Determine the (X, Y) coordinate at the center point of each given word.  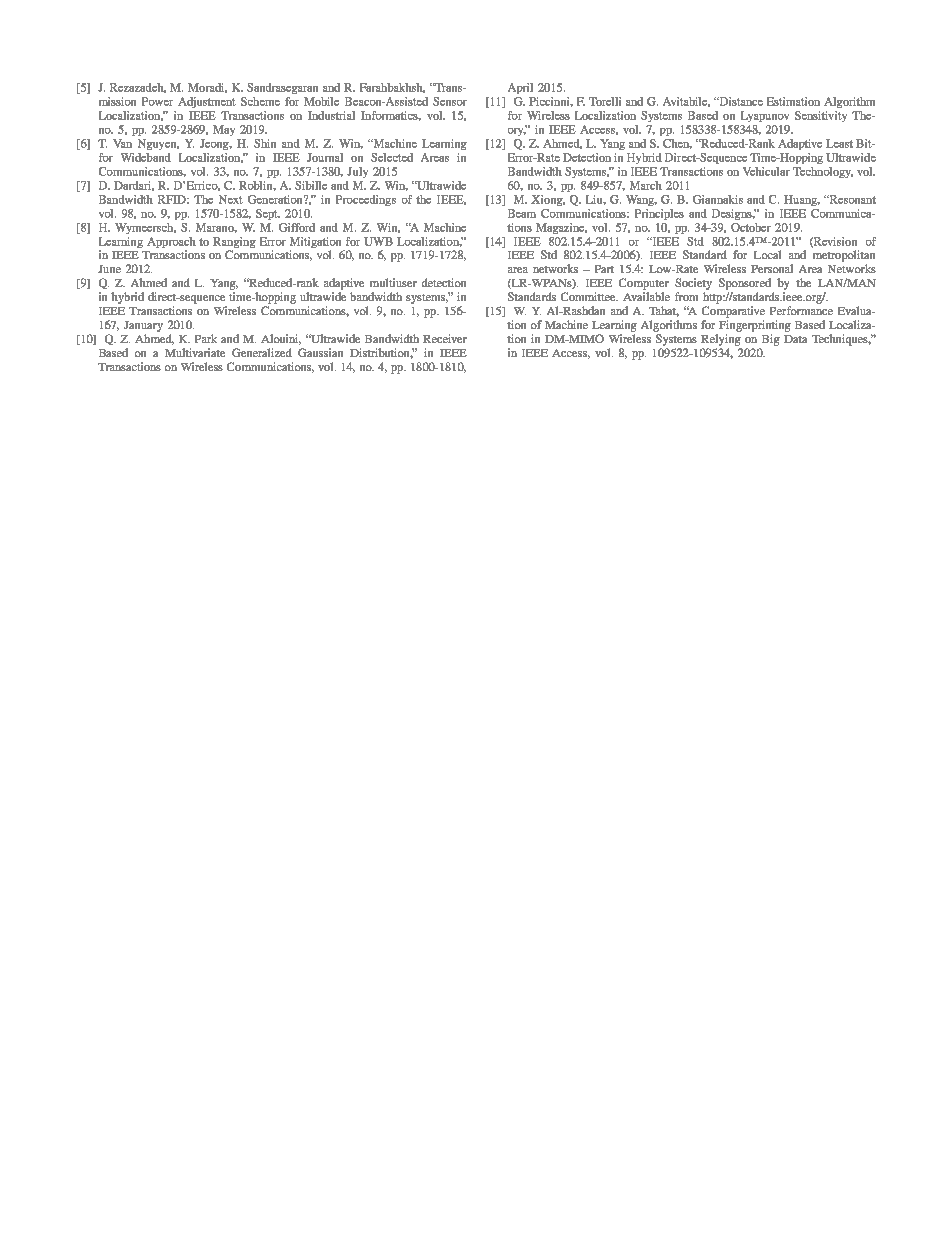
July (357, 172)
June (109, 269)
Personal (772, 268)
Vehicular (766, 171)
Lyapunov (765, 116)
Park (206, 338)
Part (604, 269)
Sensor (450, 101)
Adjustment (207, 102)
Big (771, 340)
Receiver (445, 338)
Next (231, 199)
